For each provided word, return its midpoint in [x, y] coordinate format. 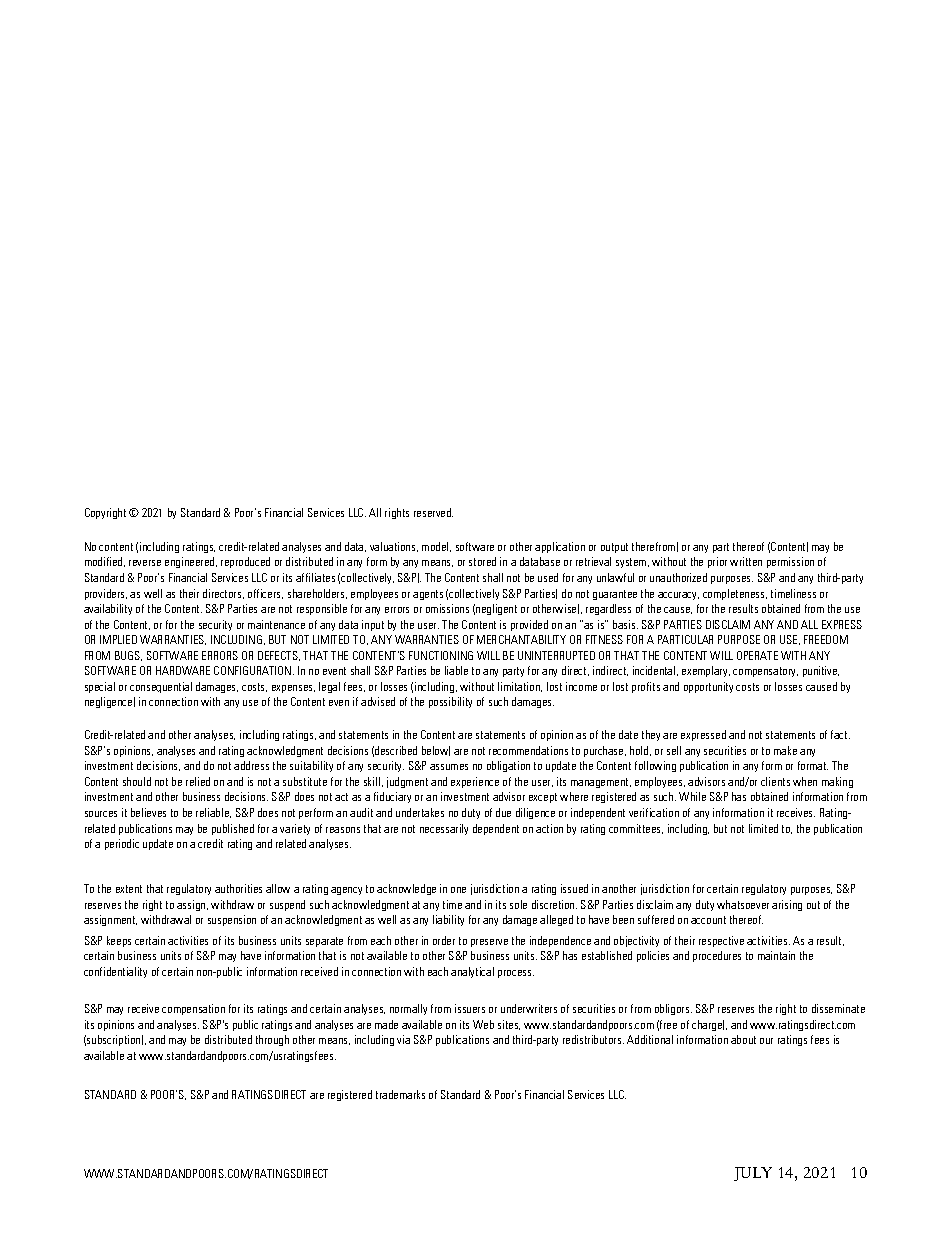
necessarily [444, 829]
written [746, 561]
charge [708, 1025]
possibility [450, 702]
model [436, 547]
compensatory [765, 672]
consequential [161, 687]
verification [654, 812]
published [233, 829]
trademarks [400, 1094]
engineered [191, 562]
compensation [193, 1009]
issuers [470, 1008]
